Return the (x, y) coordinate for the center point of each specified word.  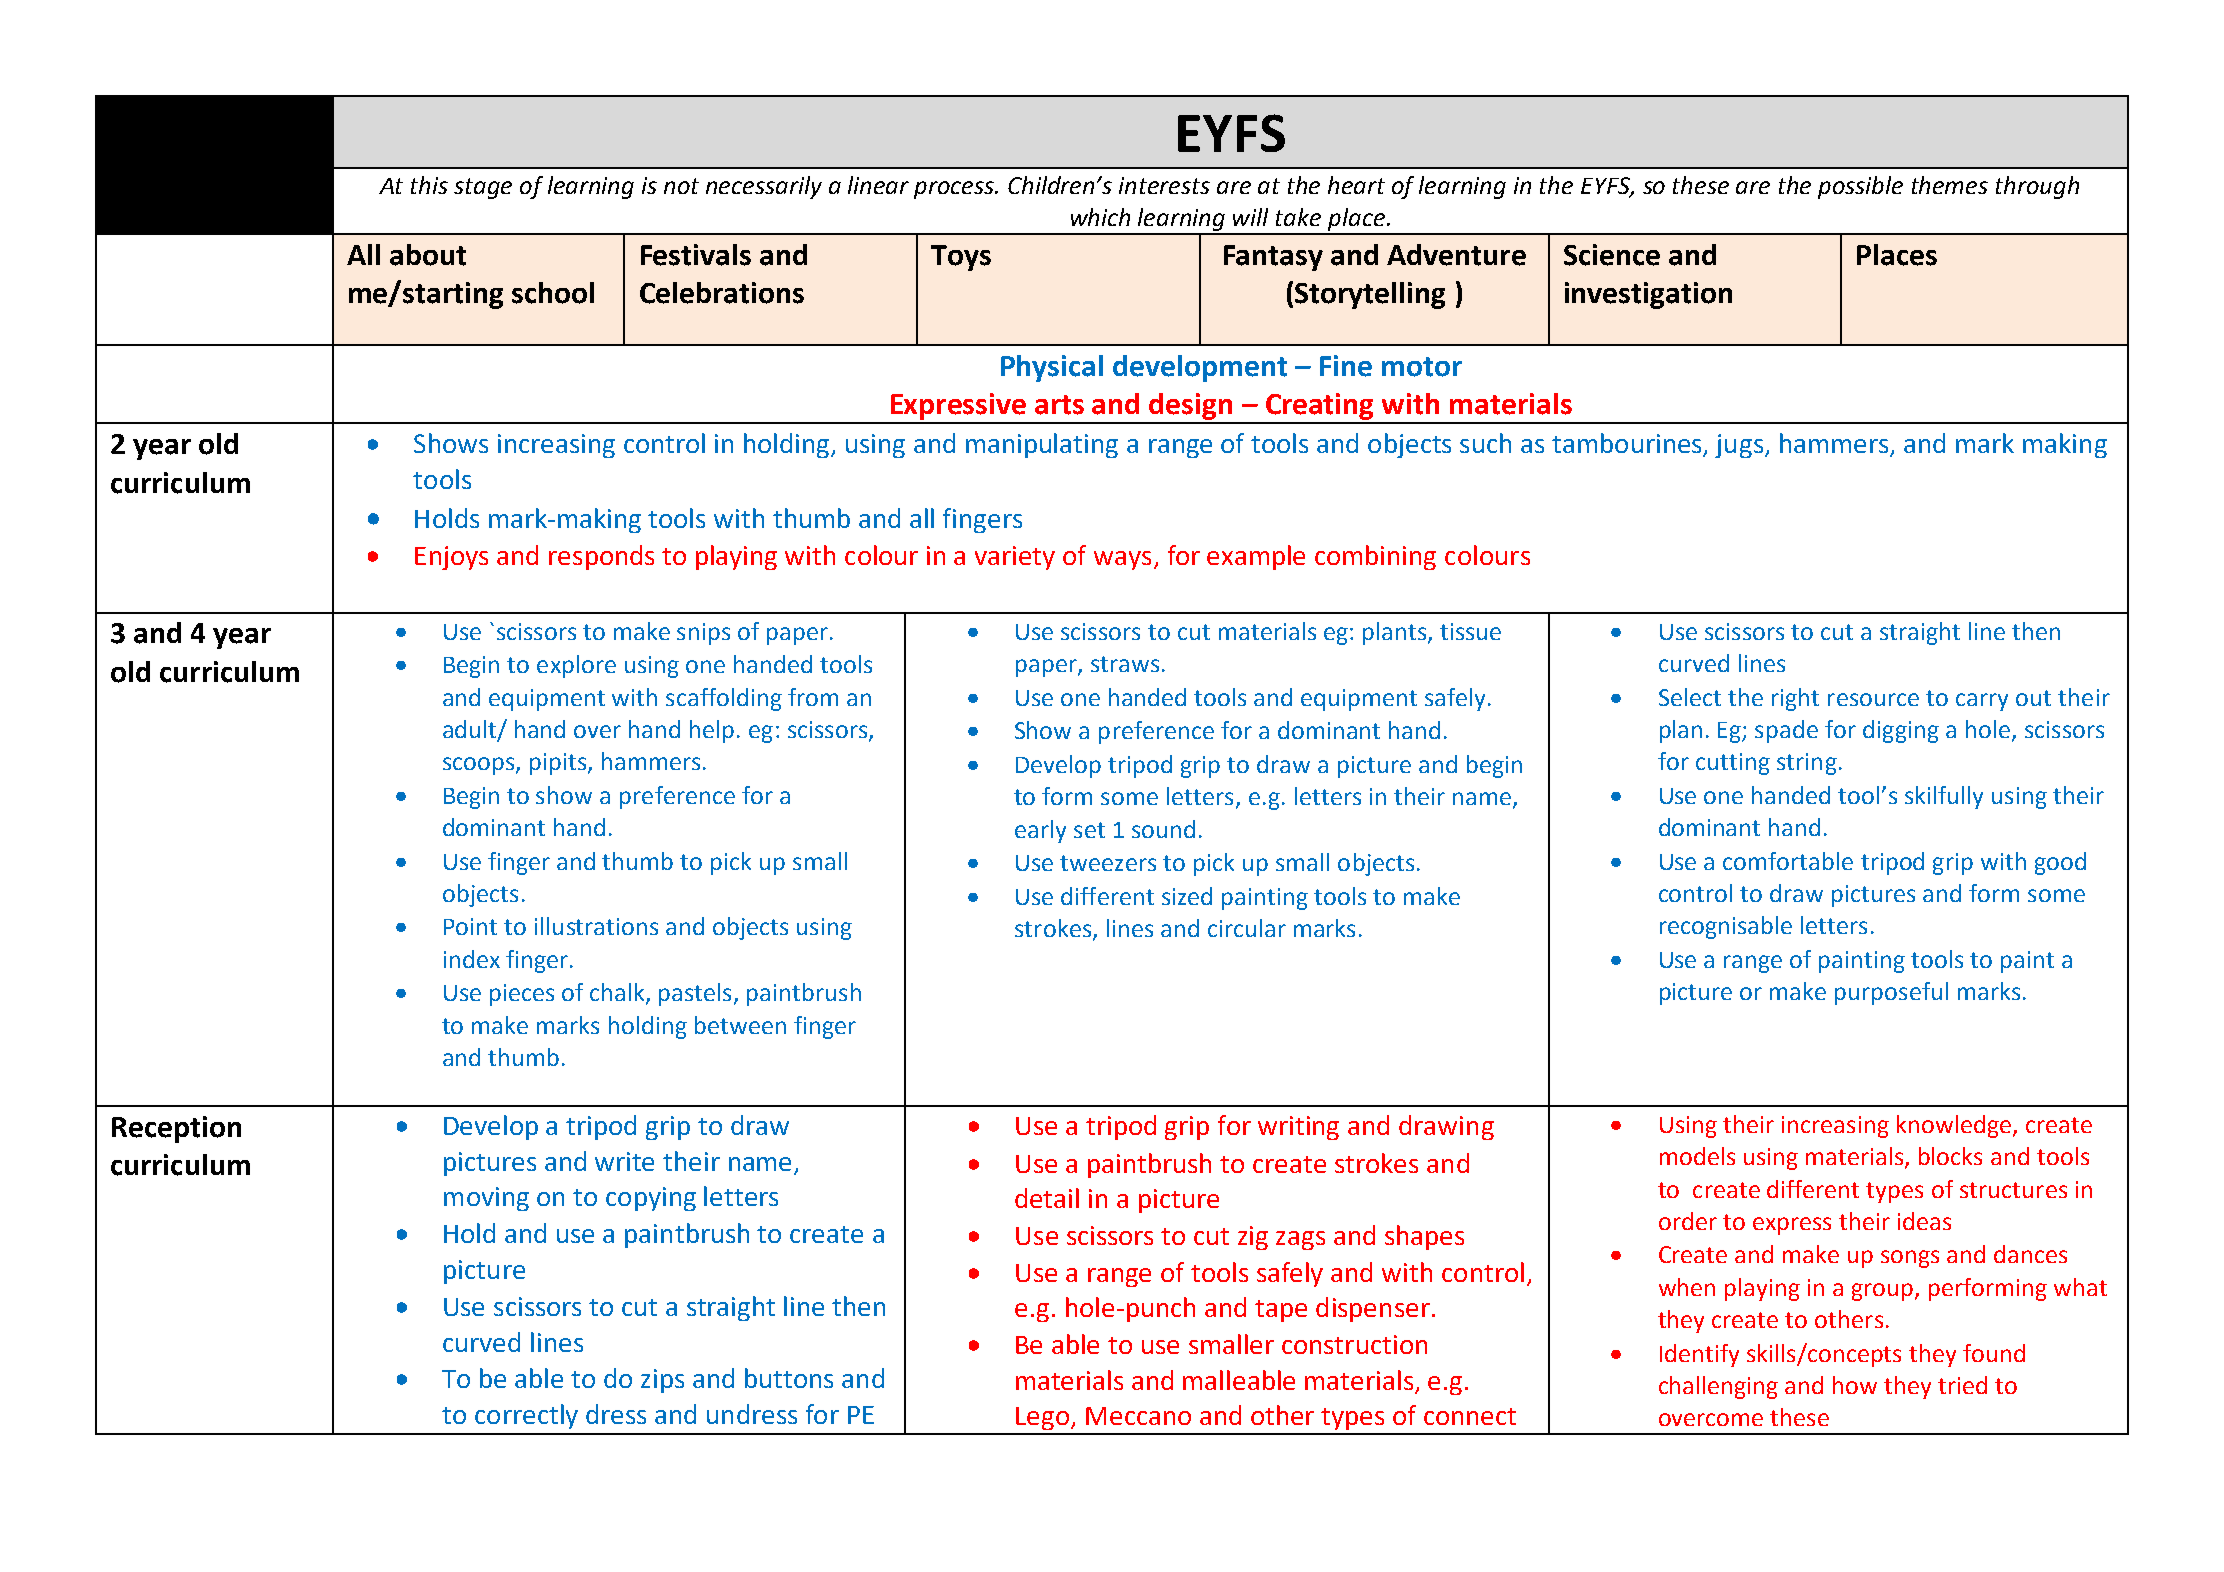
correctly (526, 1416)
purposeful (1891, 993)
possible (1860, 187)
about (428, 255)
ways (1122, 560)
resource (1873, 699)
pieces (522, 995)
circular (1247, 928)
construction (1354, 1344)
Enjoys (451, 558)
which (1100, 217)
